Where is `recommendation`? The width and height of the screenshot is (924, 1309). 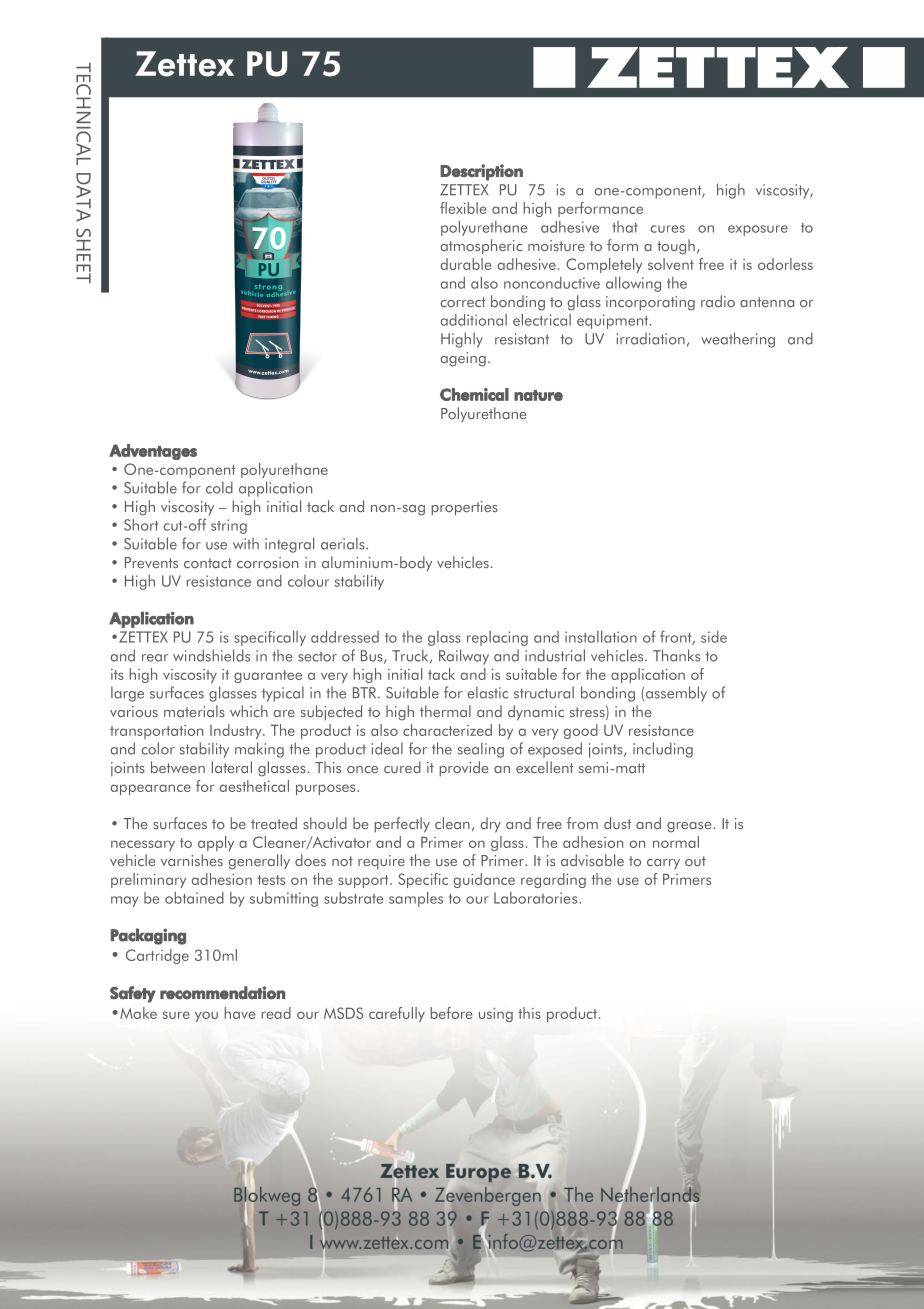 recommendation is located at coordinates (222, 993).
